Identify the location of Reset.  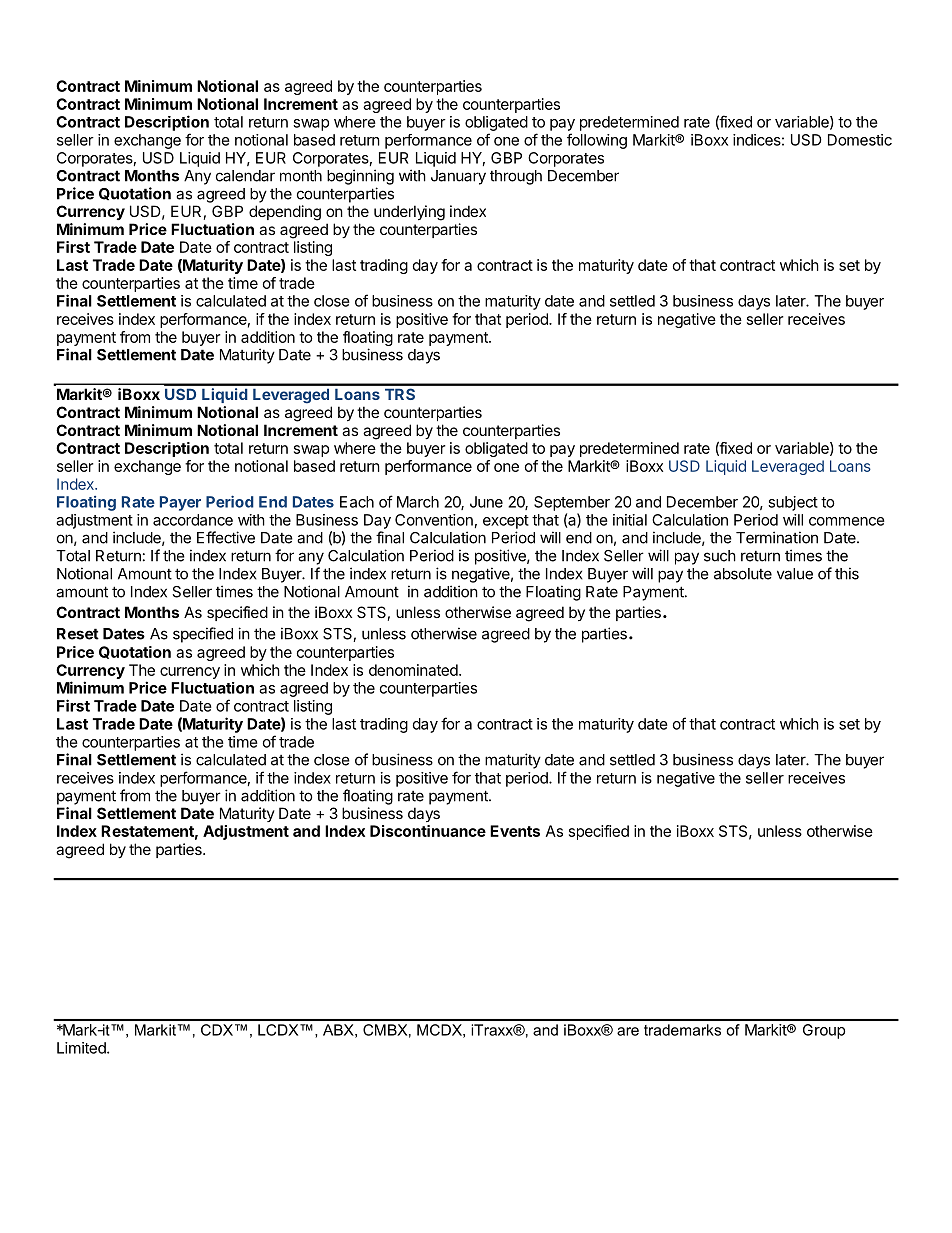
(78, 634).
